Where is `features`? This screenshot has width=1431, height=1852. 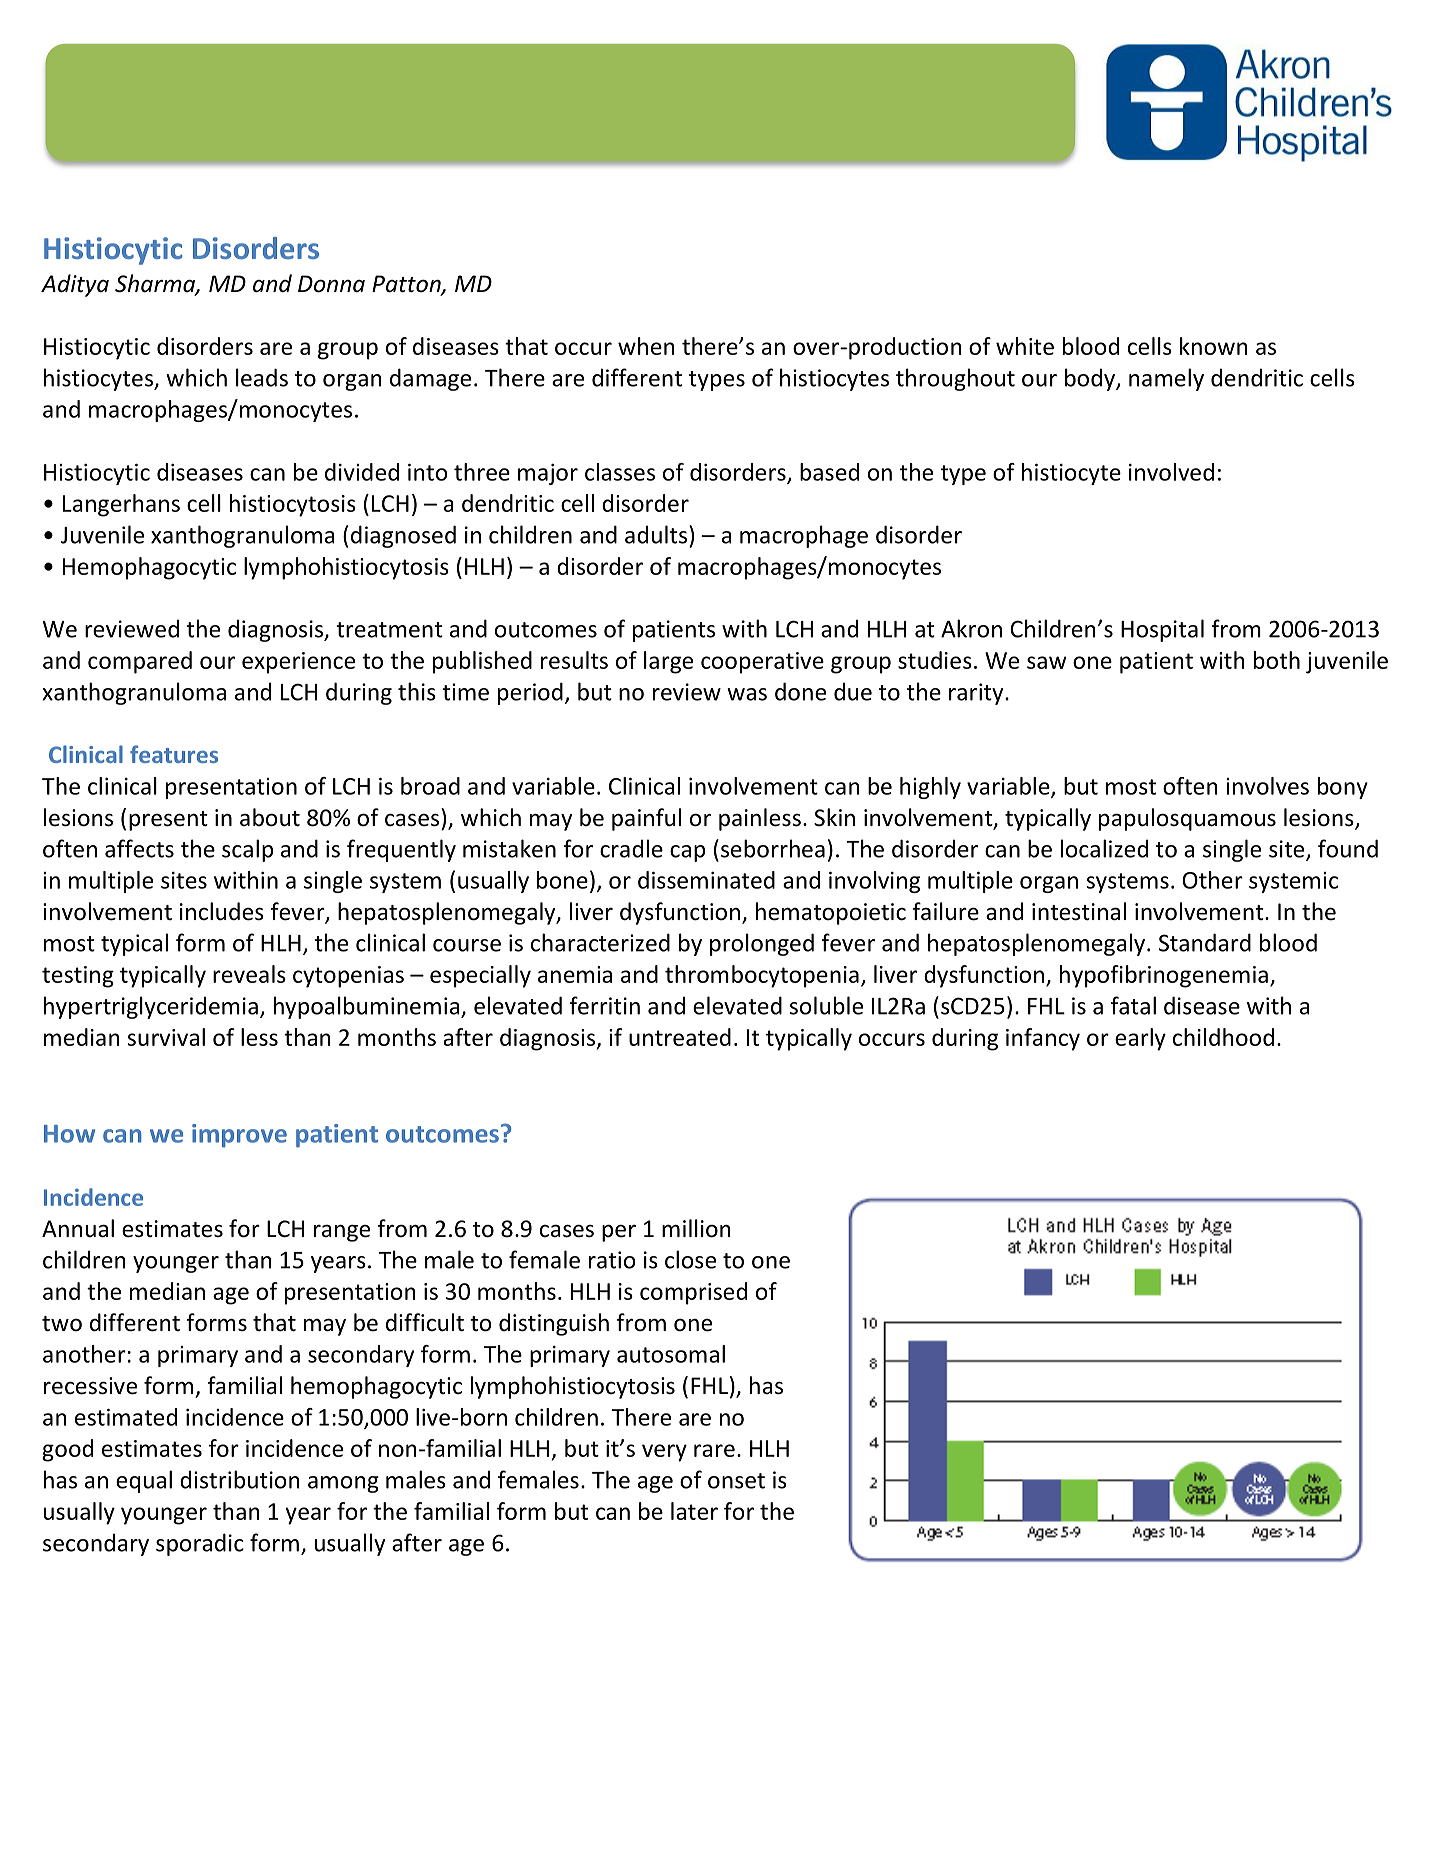
features is located at coordinates (174, 754).
